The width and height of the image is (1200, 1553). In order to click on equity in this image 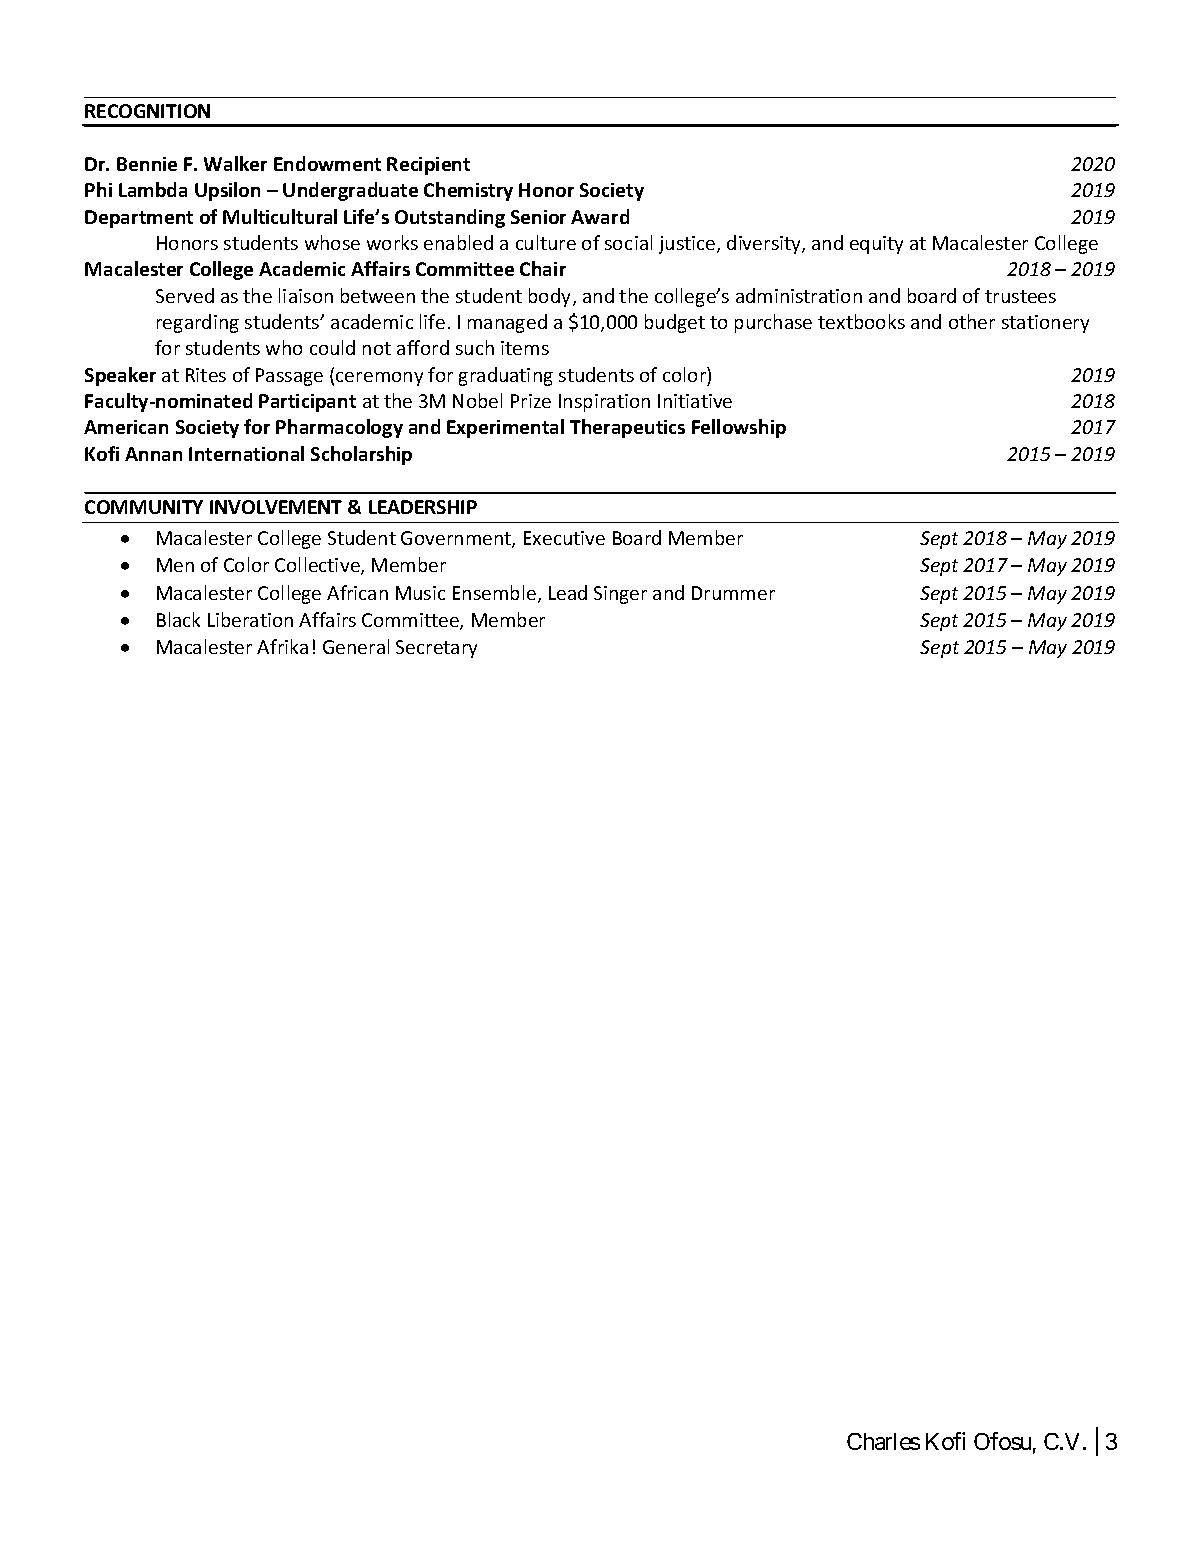, I will do `click(876, 245)`.
